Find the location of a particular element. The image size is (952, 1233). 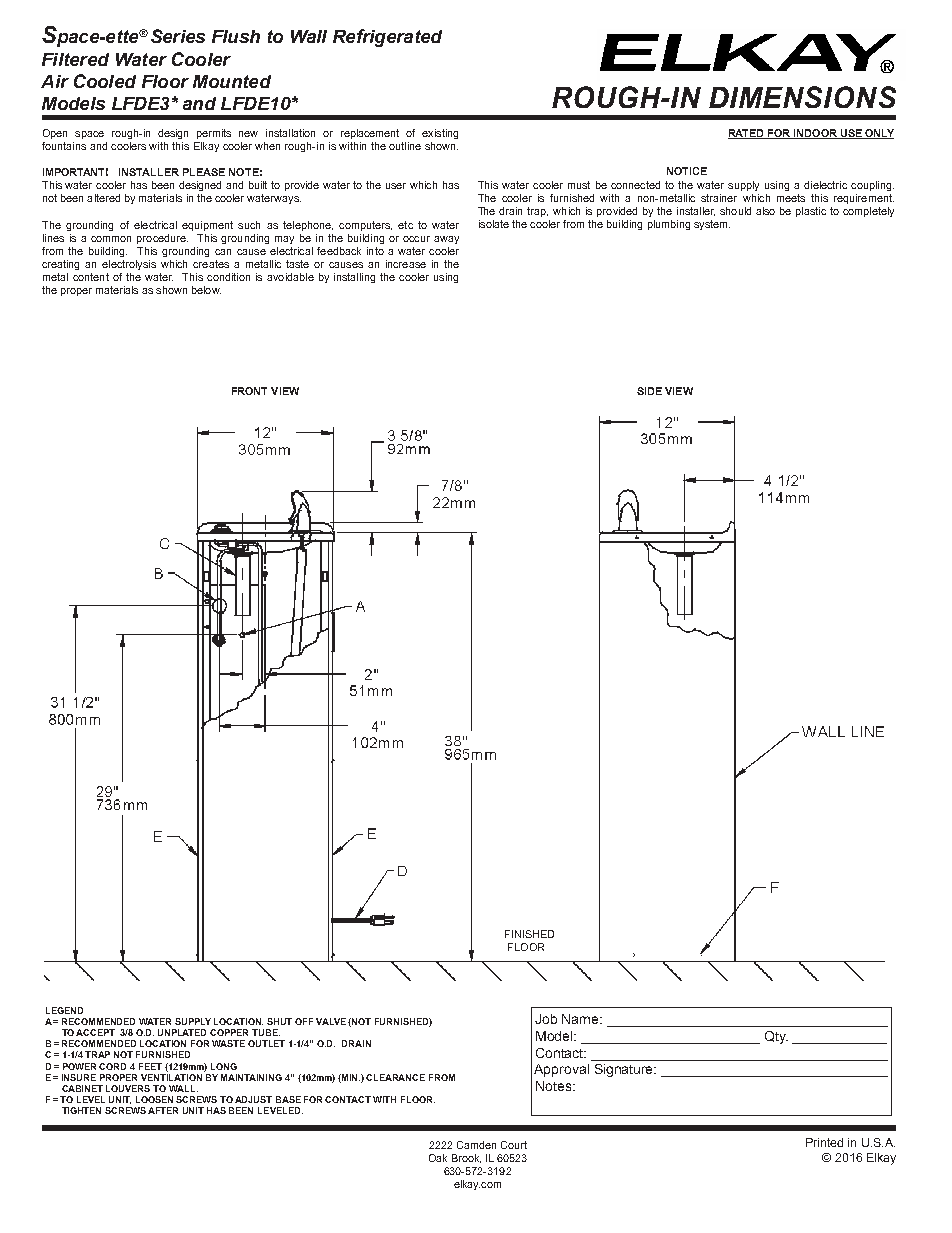

Camden is located at coordinates (476, 1145).
